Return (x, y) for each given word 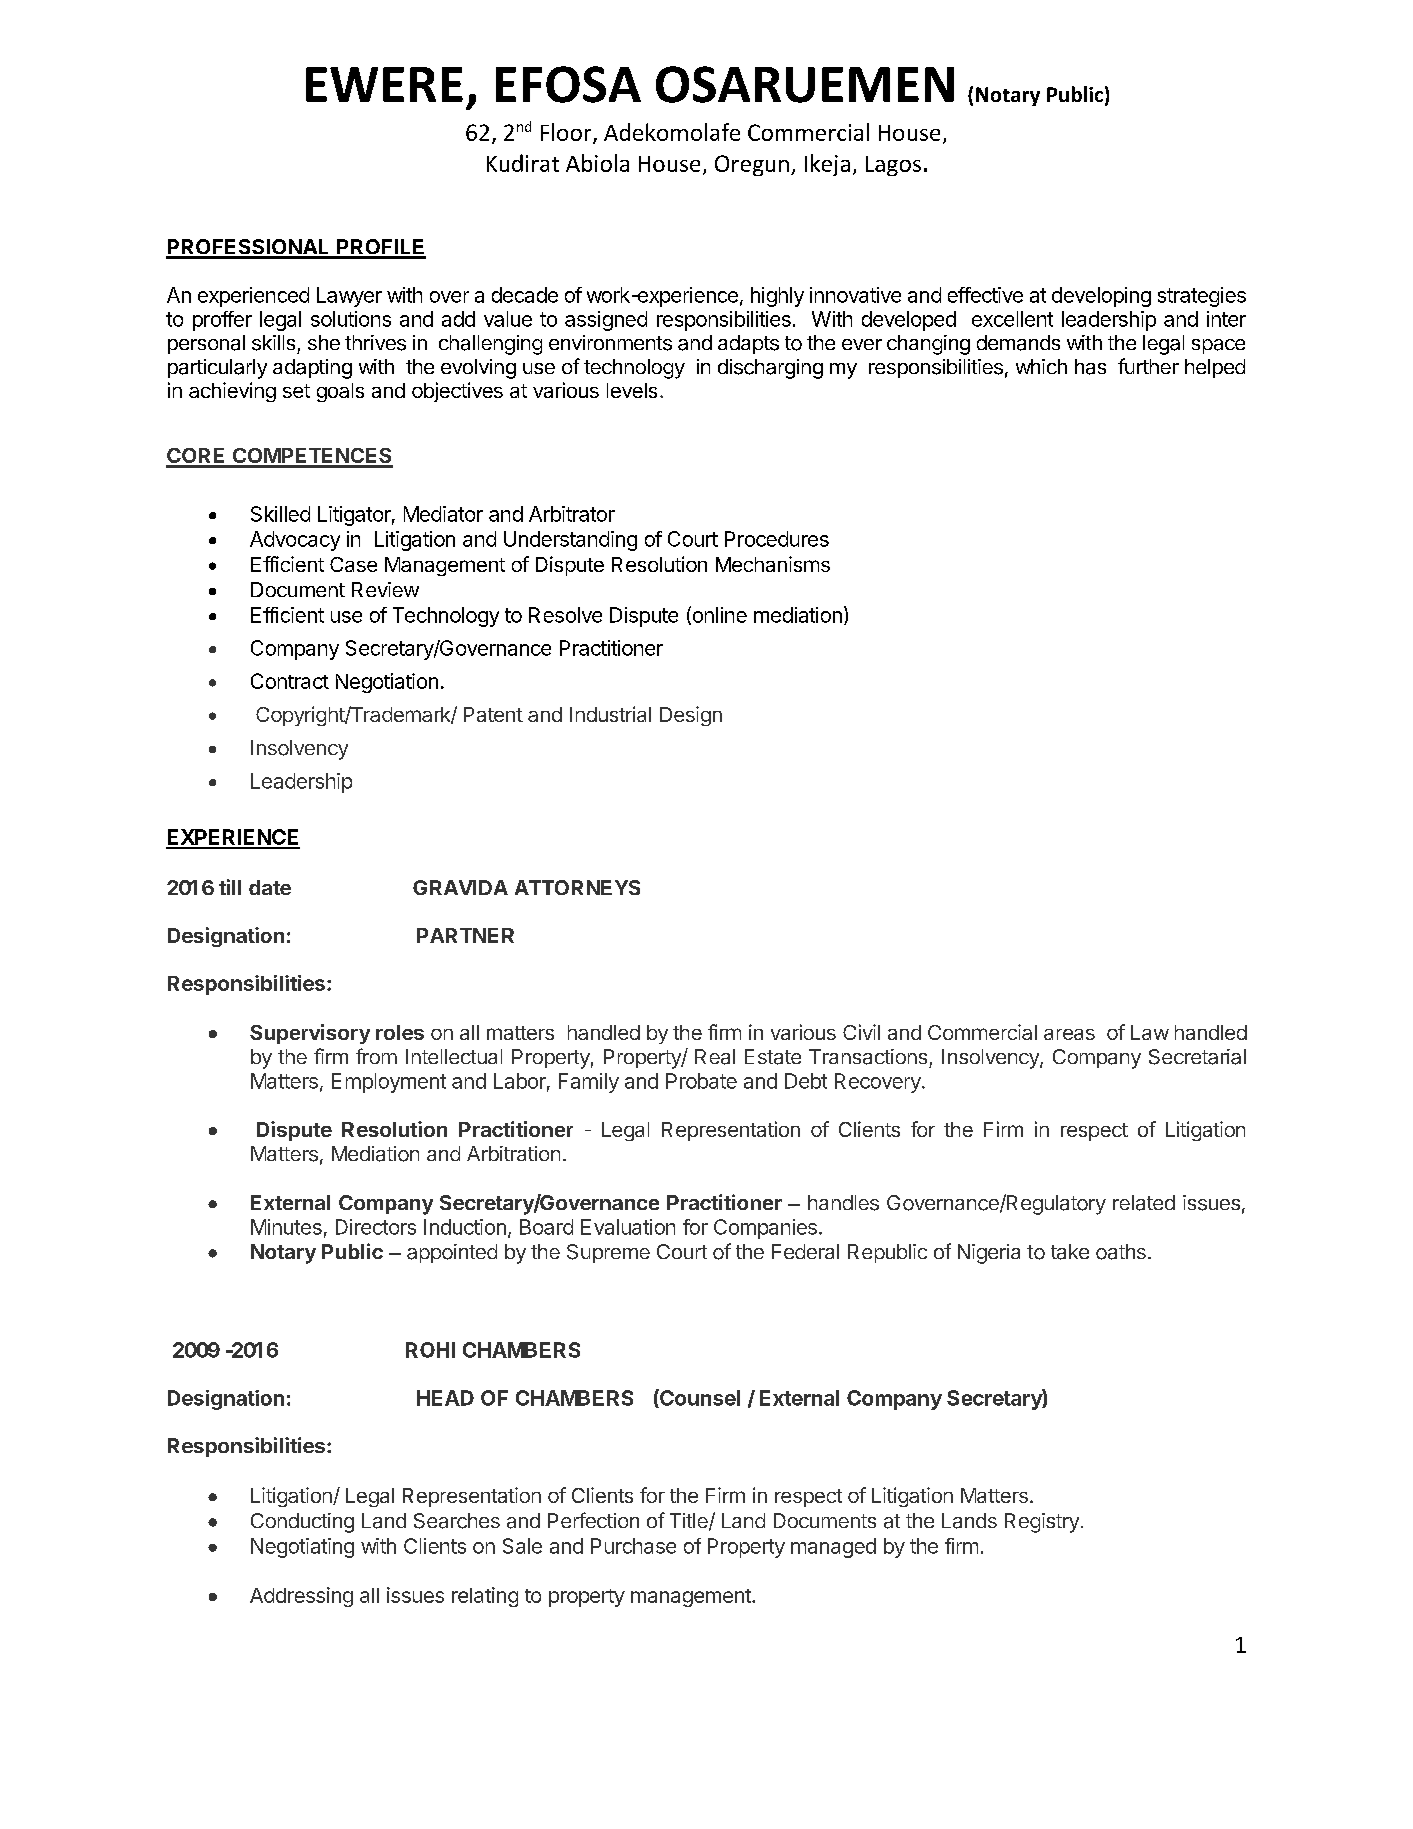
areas (1069, 1034)
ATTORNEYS (577, 887)
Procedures (777, 539)
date (270, 887)
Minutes (286, 1227)
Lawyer (349, 297)
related (1144, 1203)
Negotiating (302, 1548)
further (1148, 366)
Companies (765, 1229)
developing (1101, 297)
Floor (567, 133)
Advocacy (295, 541)
